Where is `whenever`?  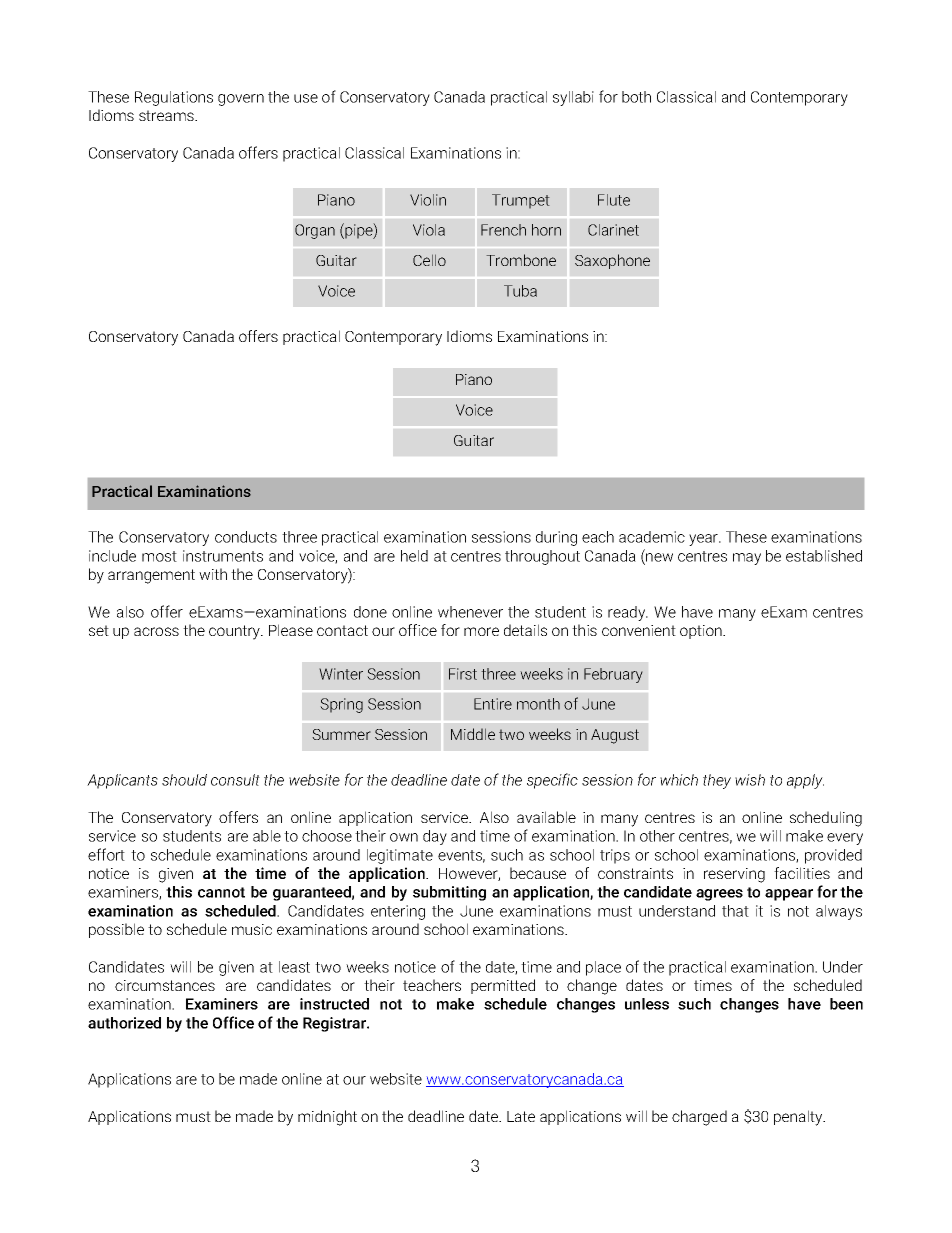
whenever is located at coordinates (470, 612).
